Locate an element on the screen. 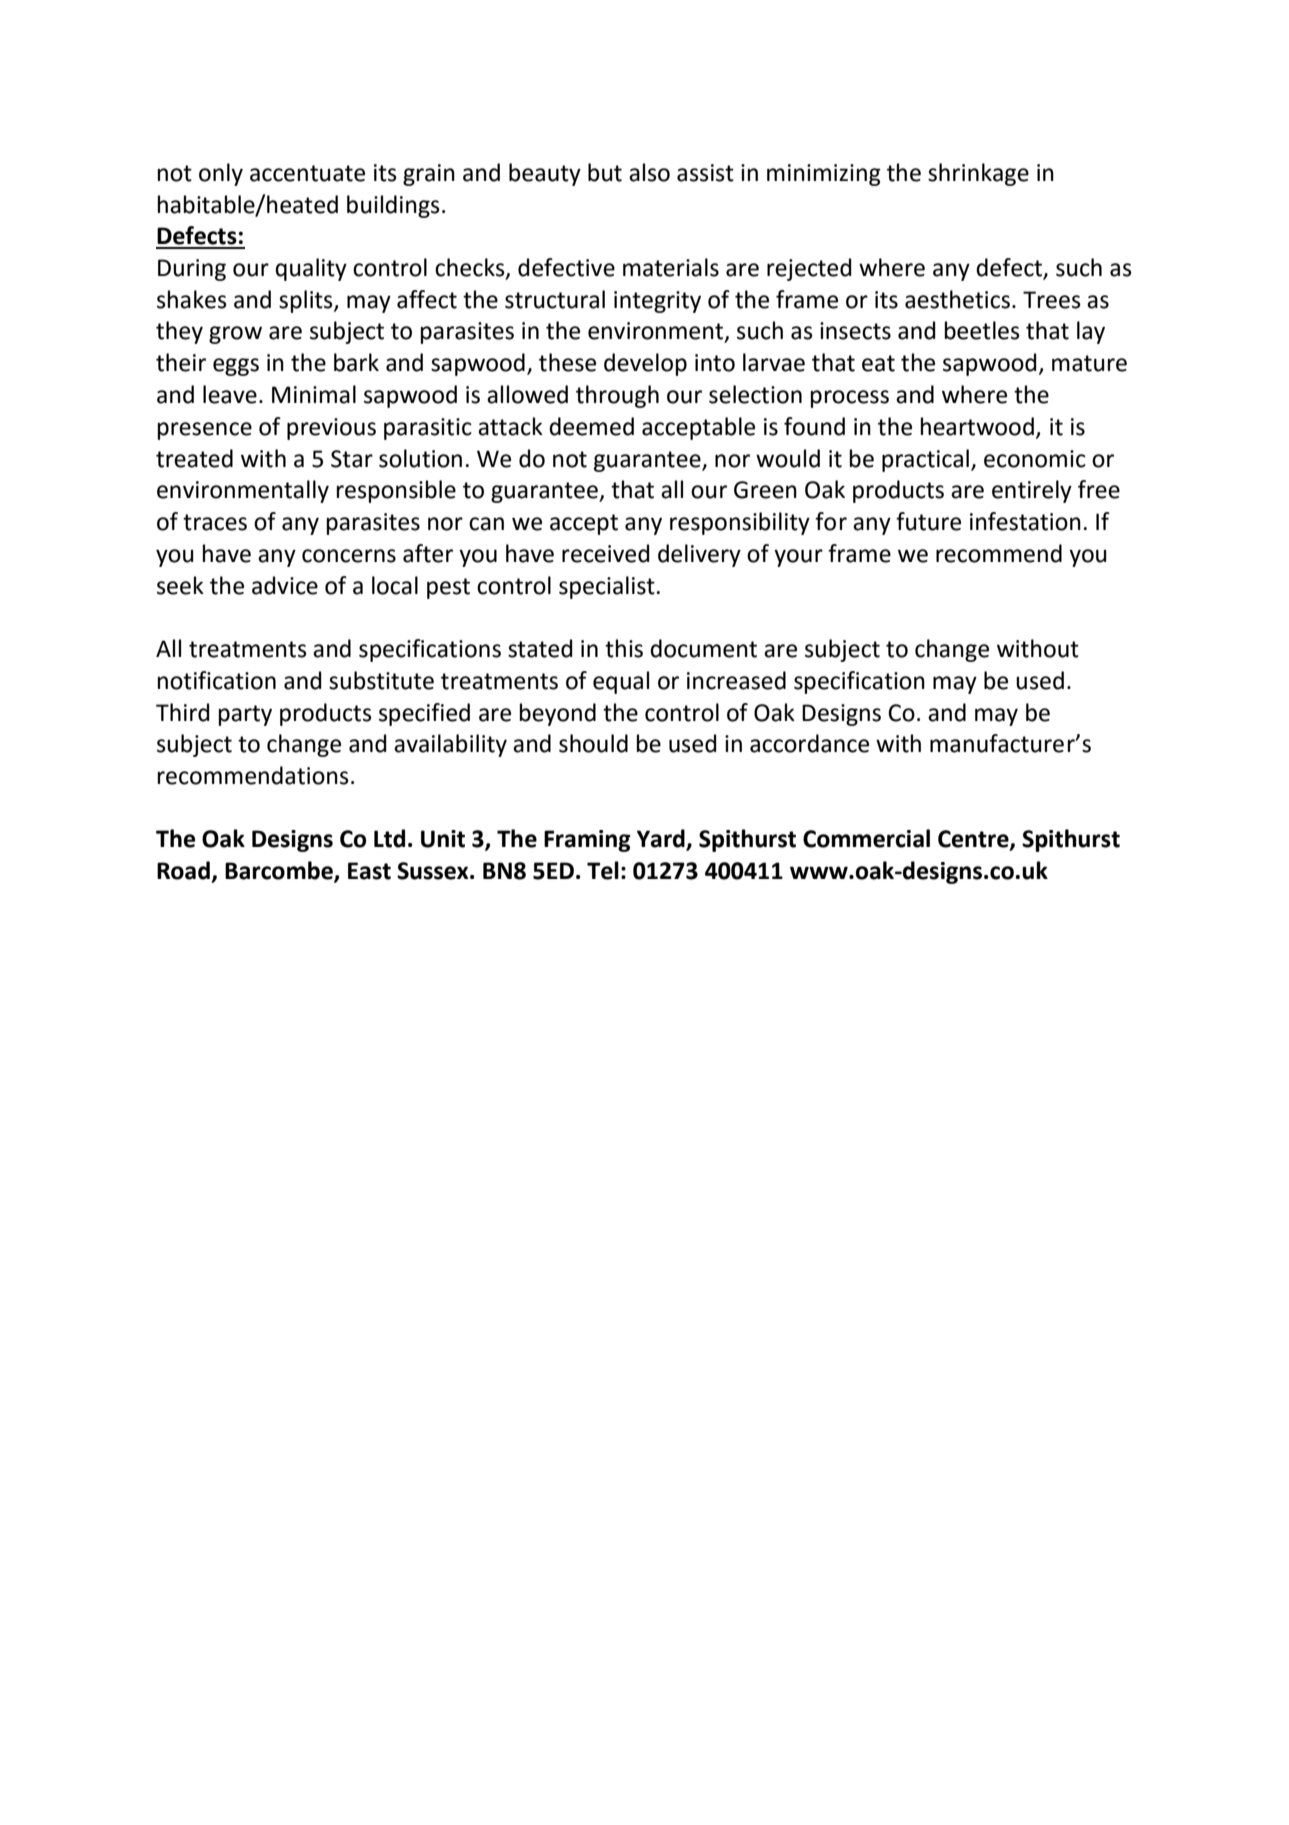 This screenshot has height=1825, width=1289. received is located at coordinates (606, 553).
